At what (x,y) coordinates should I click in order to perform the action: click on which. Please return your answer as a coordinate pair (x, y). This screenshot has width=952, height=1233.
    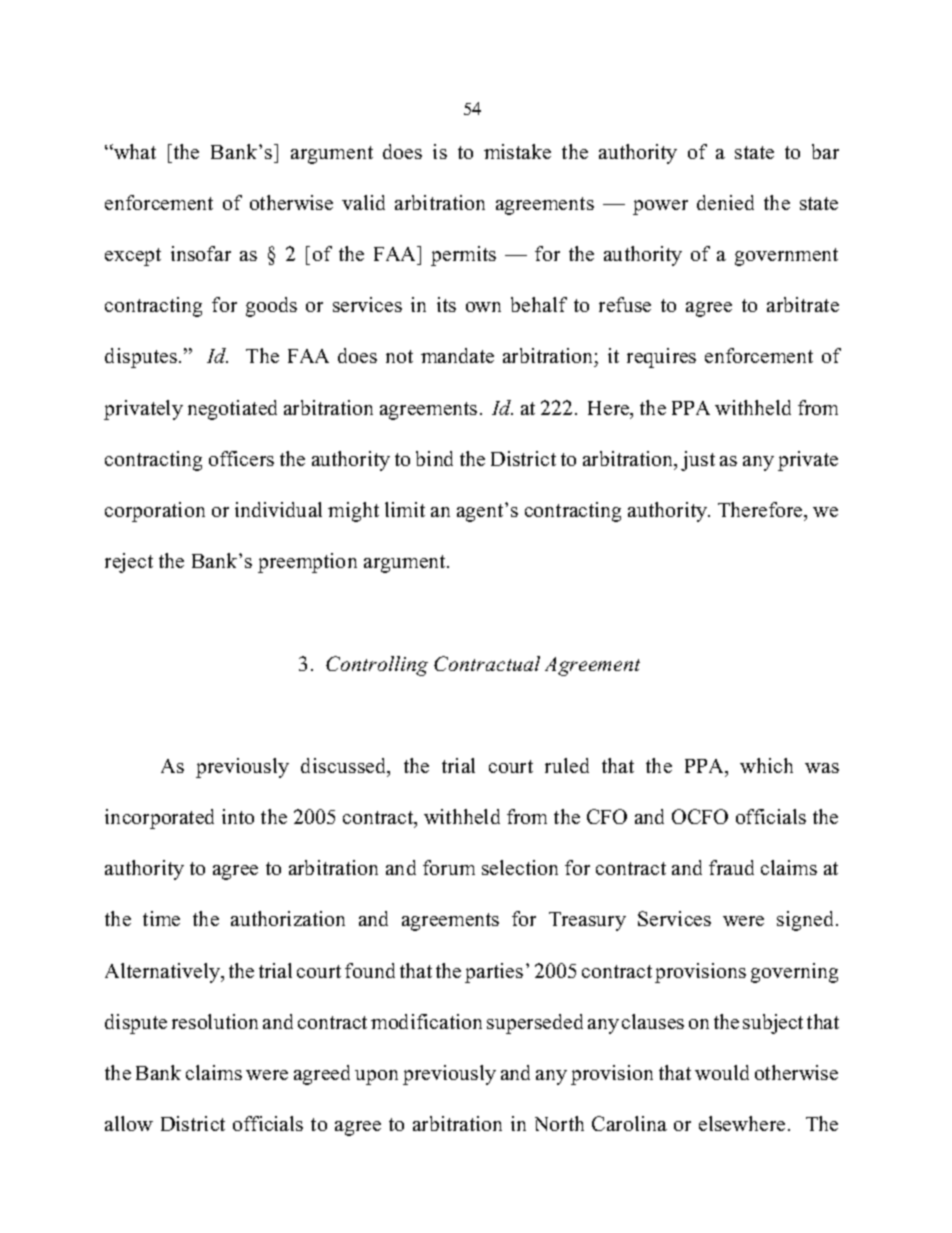
    Looking at the image, I should click on (766, 765).
